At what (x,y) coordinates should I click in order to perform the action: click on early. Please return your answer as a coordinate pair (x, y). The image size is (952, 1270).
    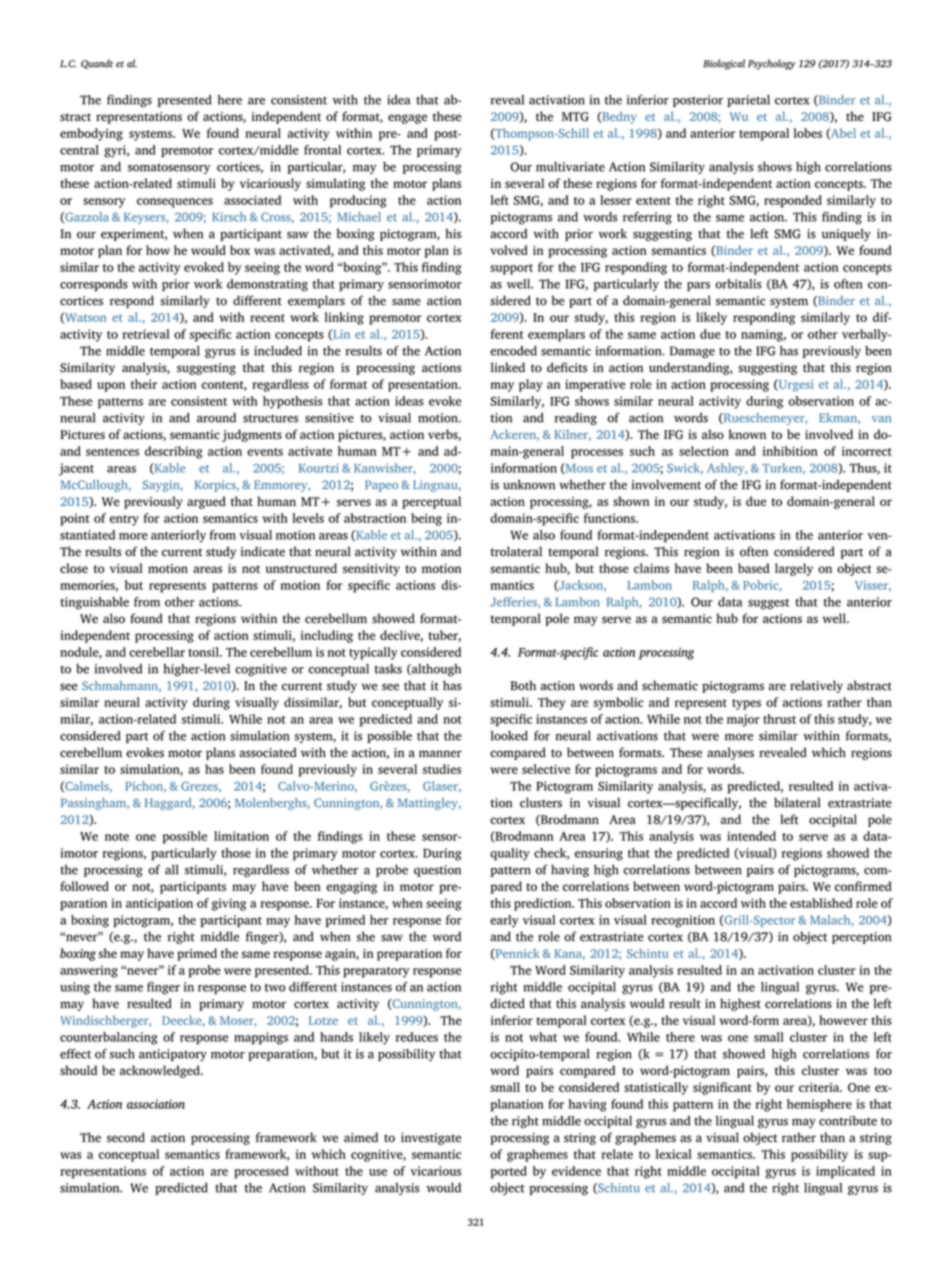
    Looking at the image, I should click on (504, 921).
